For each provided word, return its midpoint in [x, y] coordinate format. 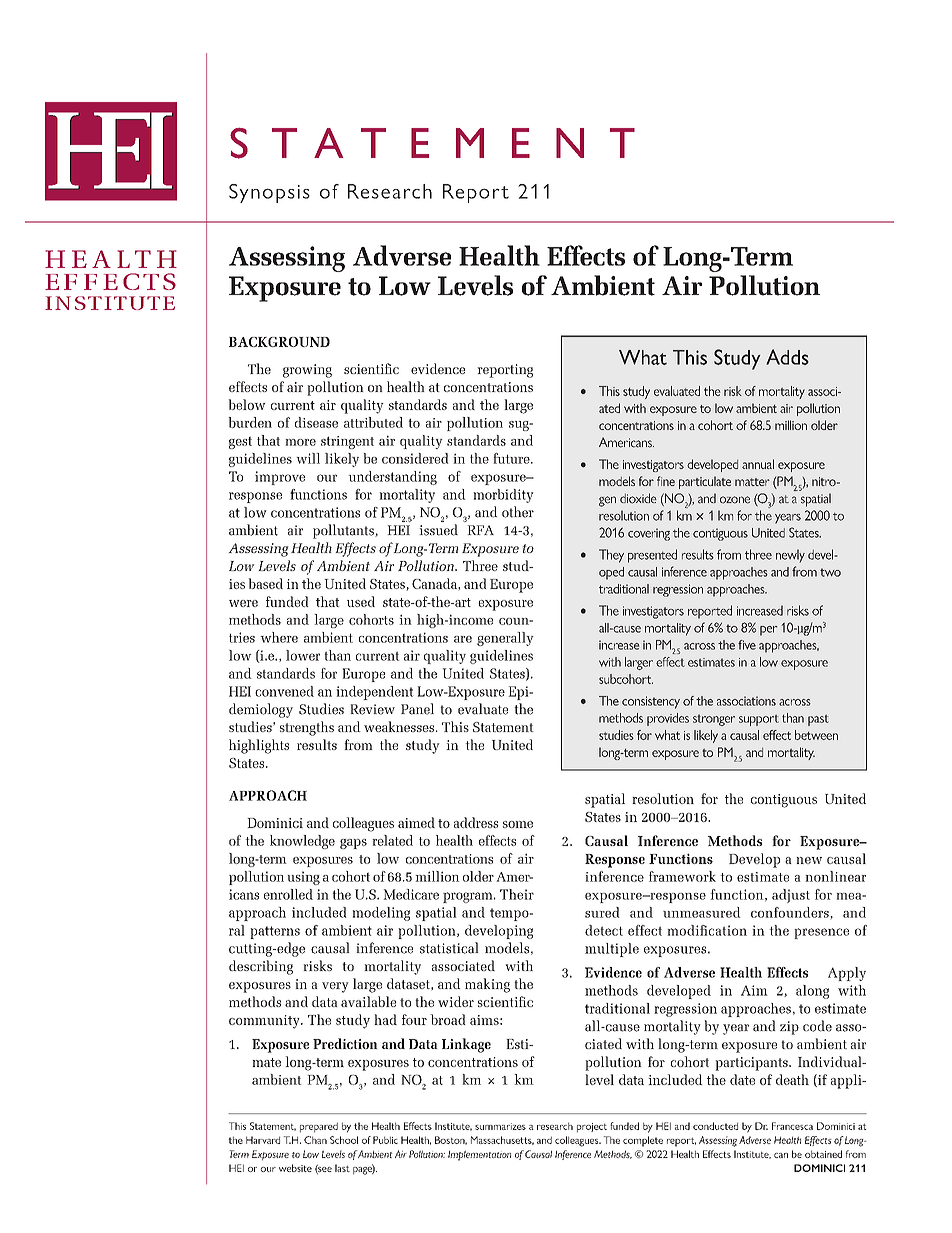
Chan [315, 1140]
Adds [787, 357]
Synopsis [269, 193]
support [759, 720]
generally [505, 639]
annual [758, 464]
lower [303, 655]
